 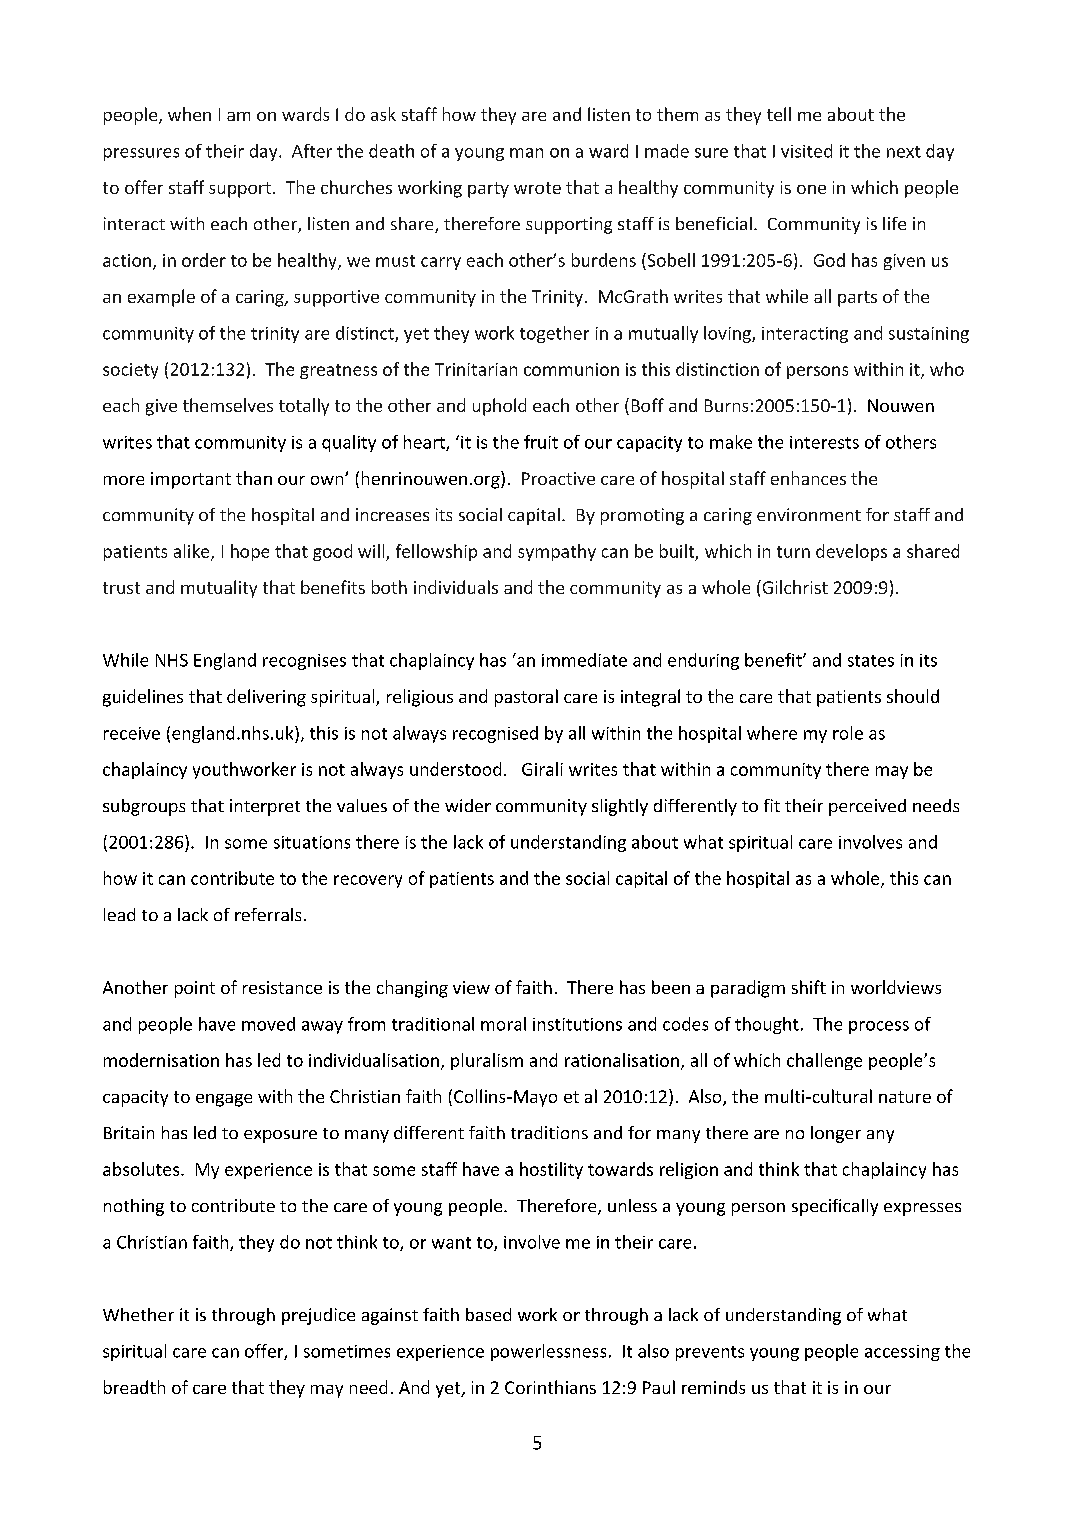 What do you see at coordinates (189, 114) in the image?
I see `when` at bounding box center [189, 114].
